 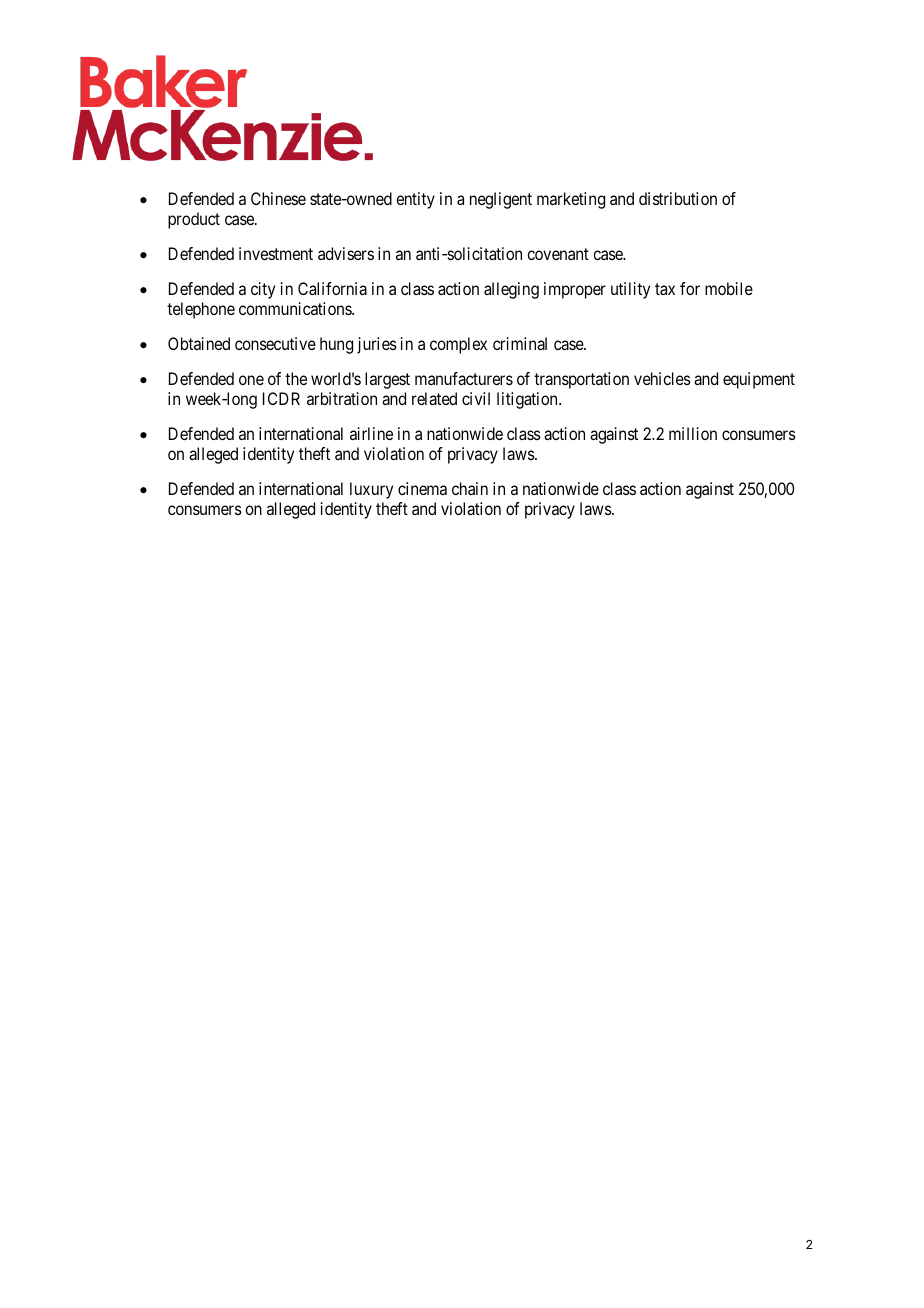 I want to click on arbitration, so click(x=342, y=398).
